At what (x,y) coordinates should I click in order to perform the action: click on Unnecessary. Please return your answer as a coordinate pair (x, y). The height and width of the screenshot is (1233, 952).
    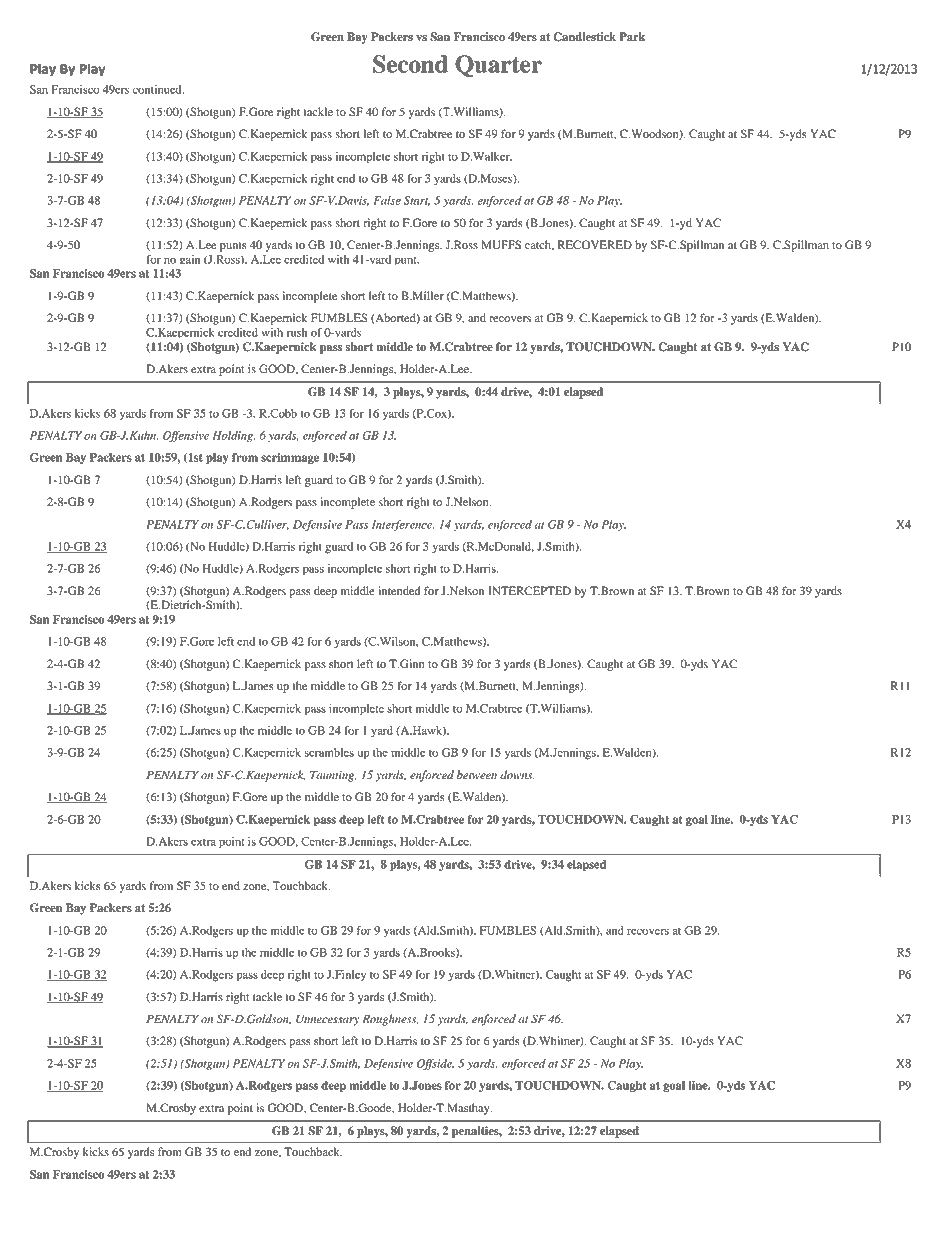
    Looking at the image, I should click on (328, 1020).
